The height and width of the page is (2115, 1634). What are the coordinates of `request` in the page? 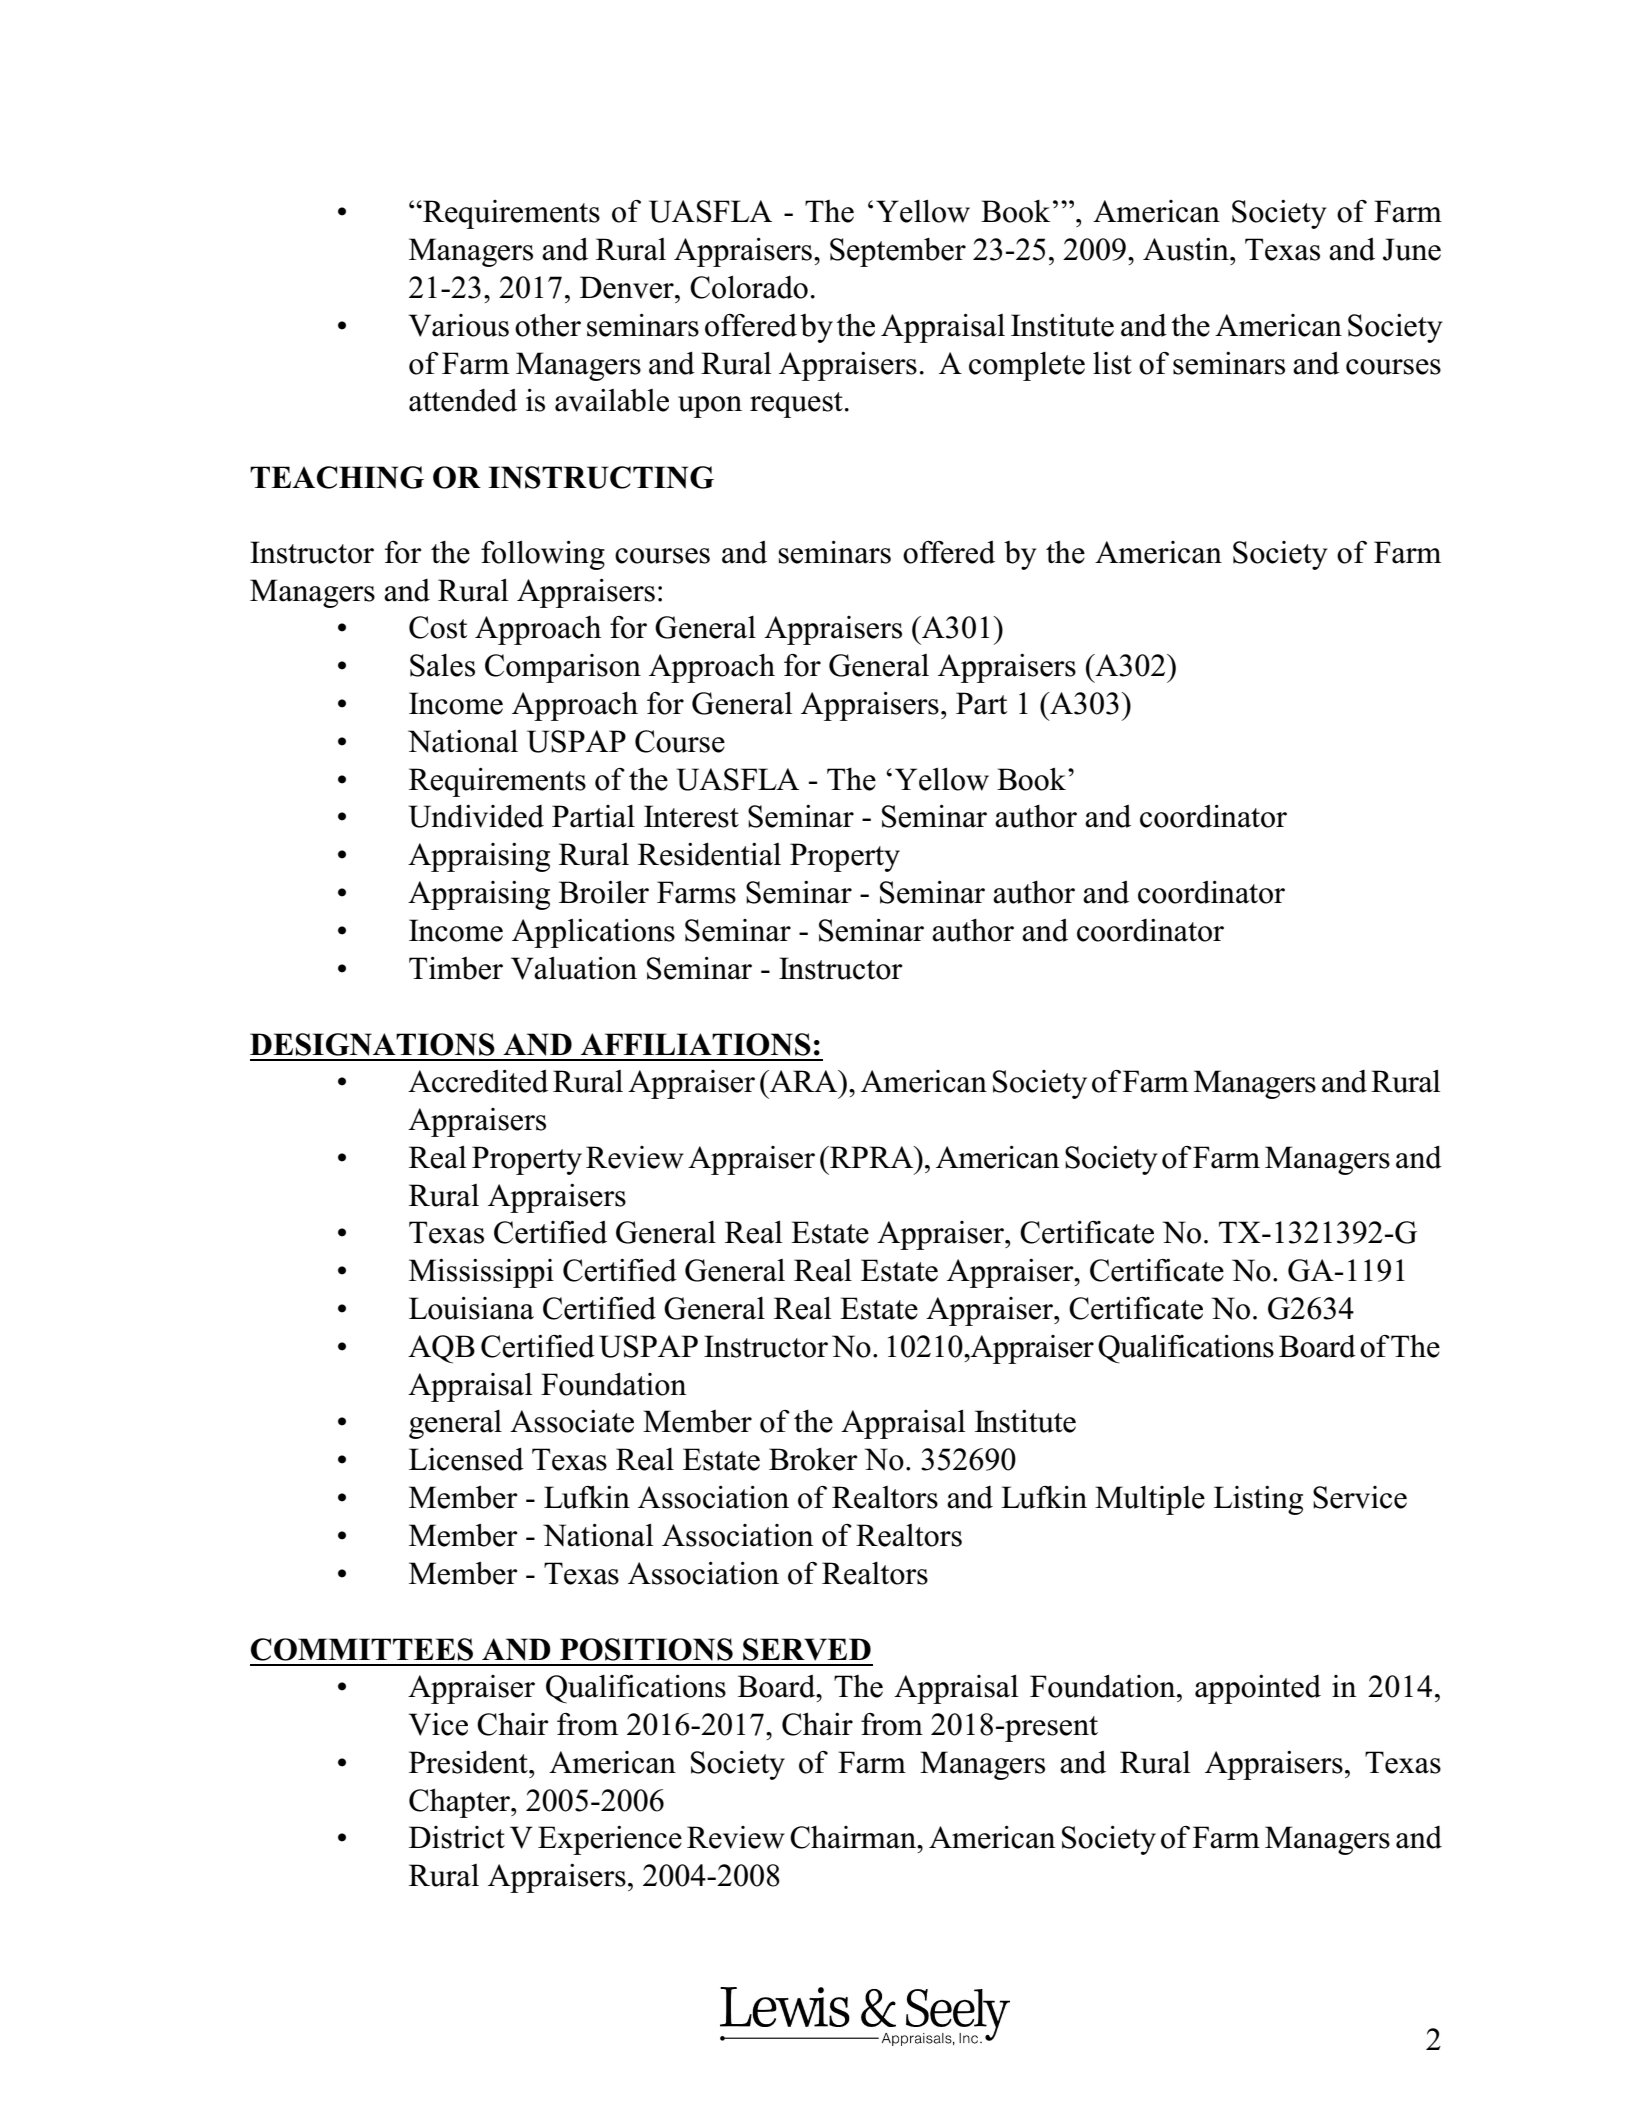 It's located at (796, 405).
